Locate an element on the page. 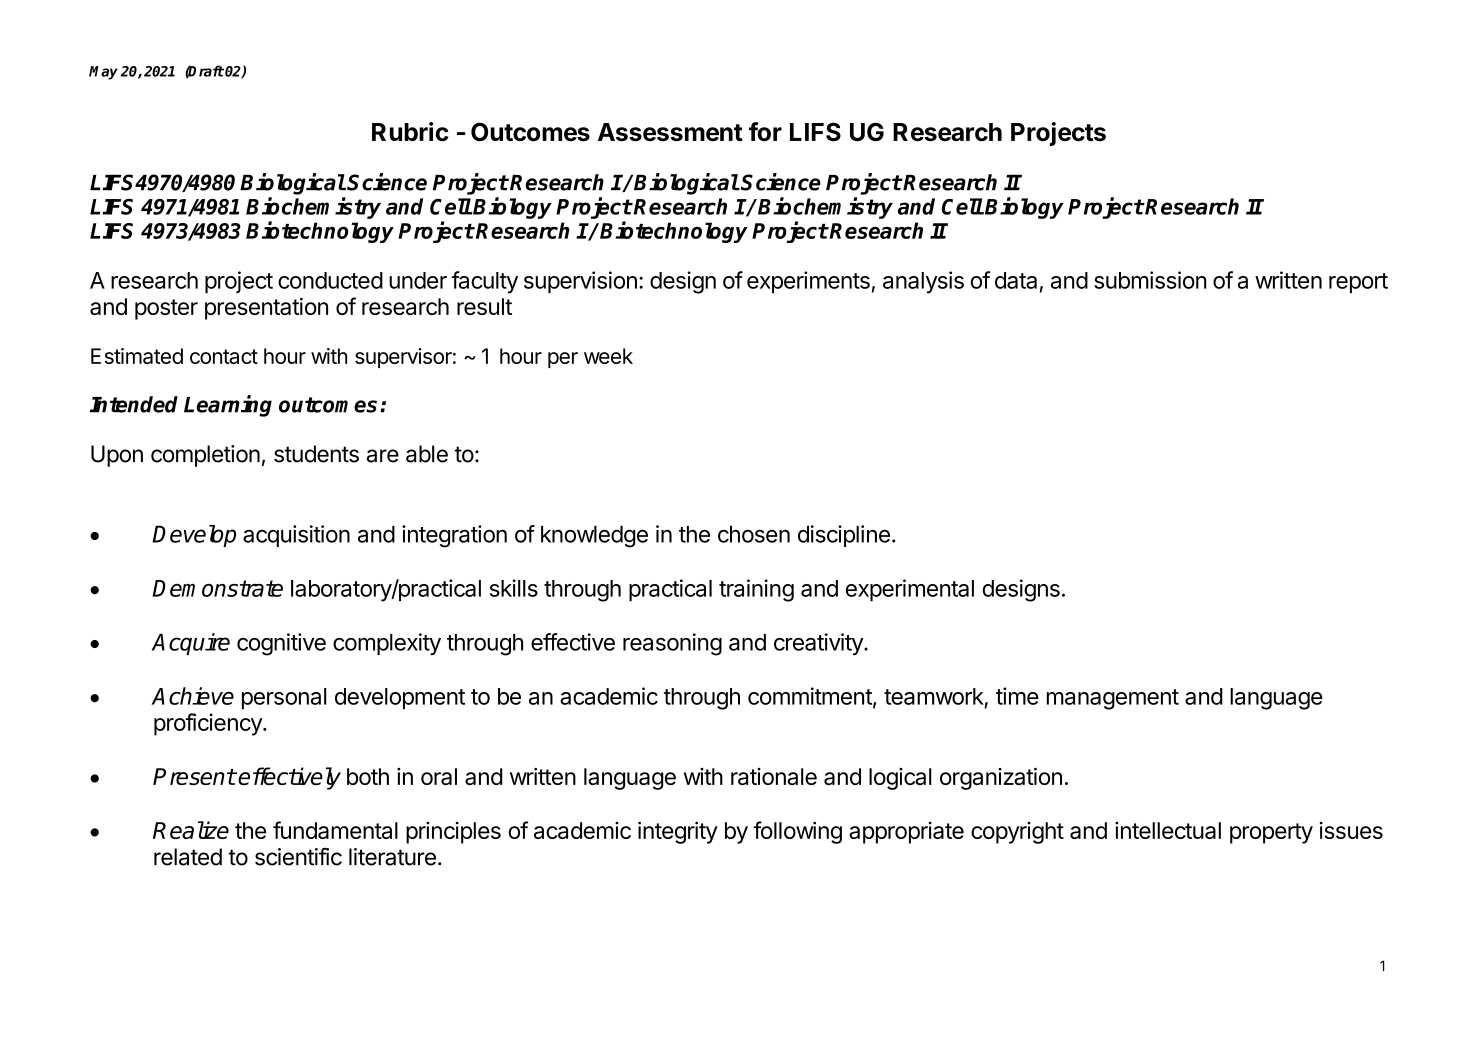 This image has height=1045, width=1477. May is located at coordinates (103, 73).
